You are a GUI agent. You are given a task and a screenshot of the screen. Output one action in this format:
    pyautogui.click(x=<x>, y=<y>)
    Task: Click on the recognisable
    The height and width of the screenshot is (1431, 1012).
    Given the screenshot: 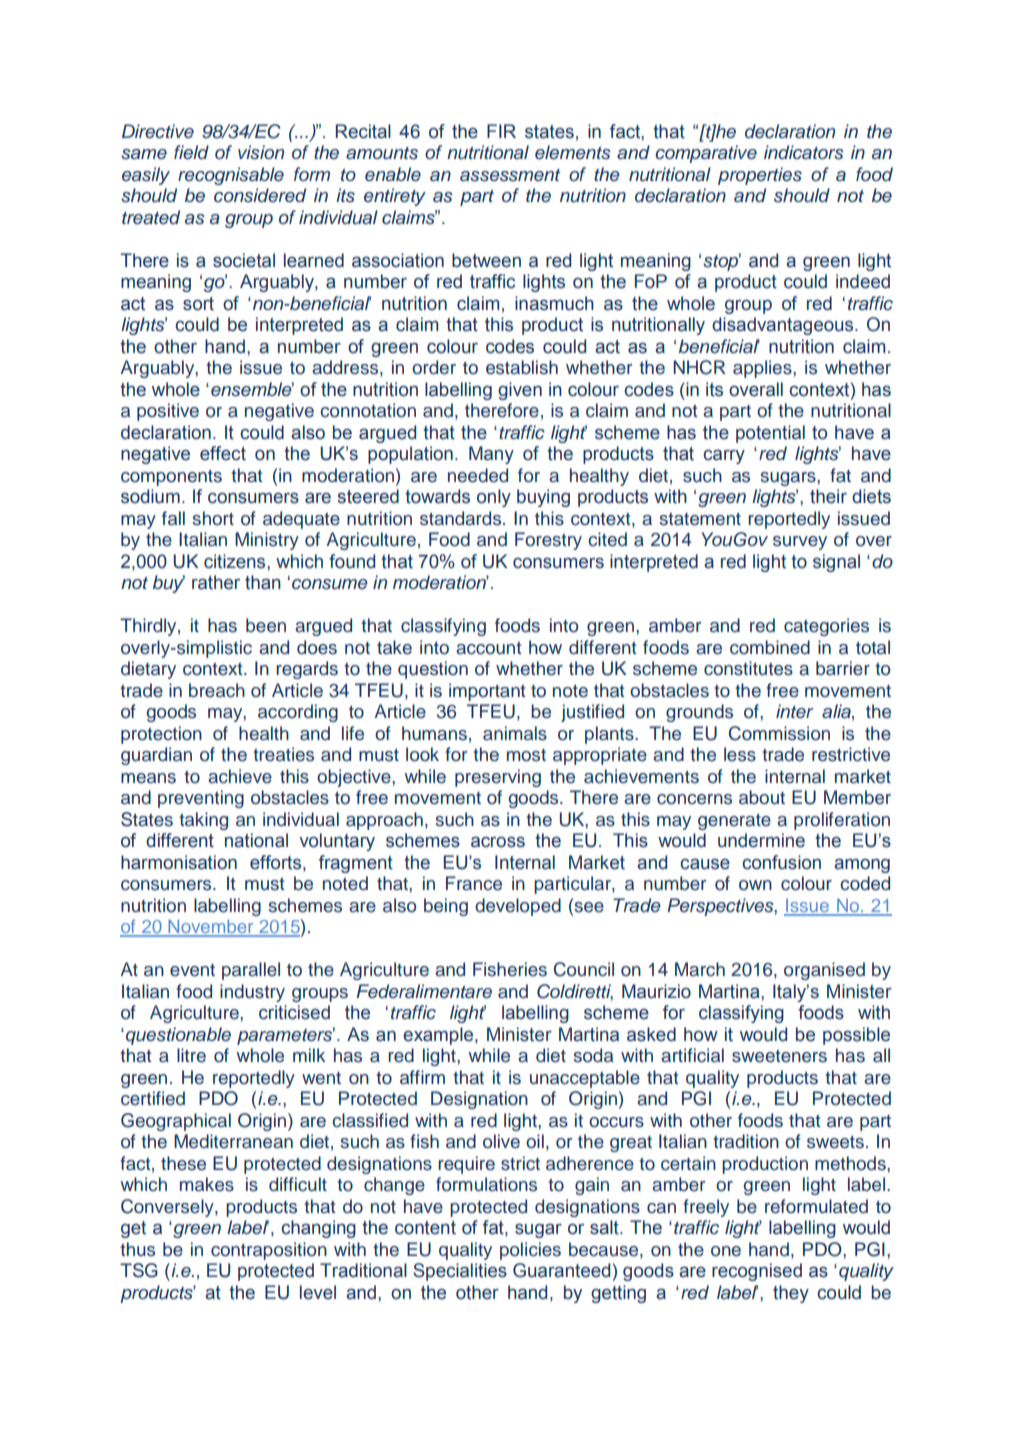 What is the action you would take?
    pyautogui.click(x=231, y=176)
